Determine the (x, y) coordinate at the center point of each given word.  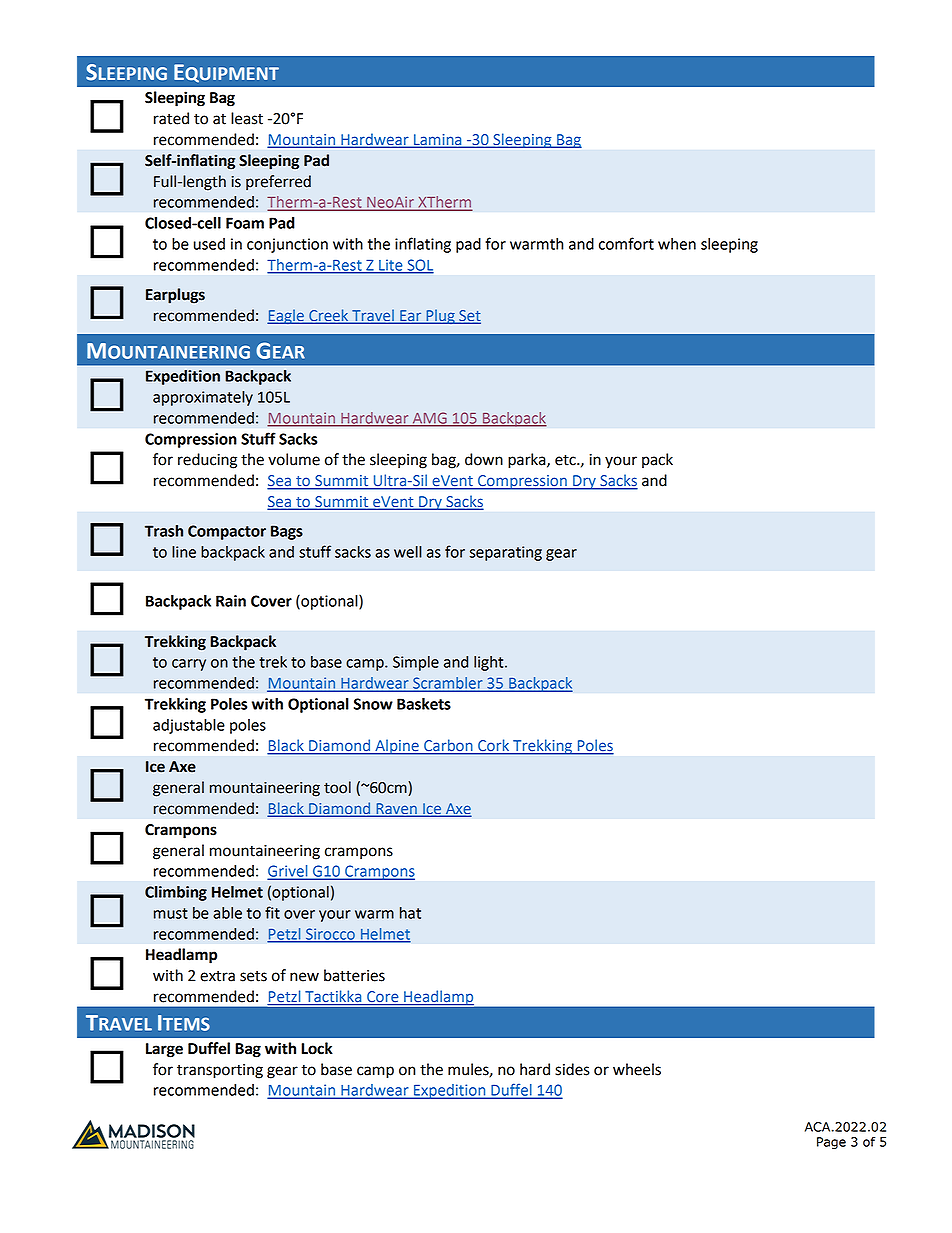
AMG (429, 419)
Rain (231, 601)
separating (506, 553)
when (677, 244)
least (247, 118)
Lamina (437, 141)
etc (566, 460)
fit (272, 912)
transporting (220, 1071)
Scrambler (448, 684)
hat (410, 913)
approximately (203, 398)
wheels (637, 1069)
